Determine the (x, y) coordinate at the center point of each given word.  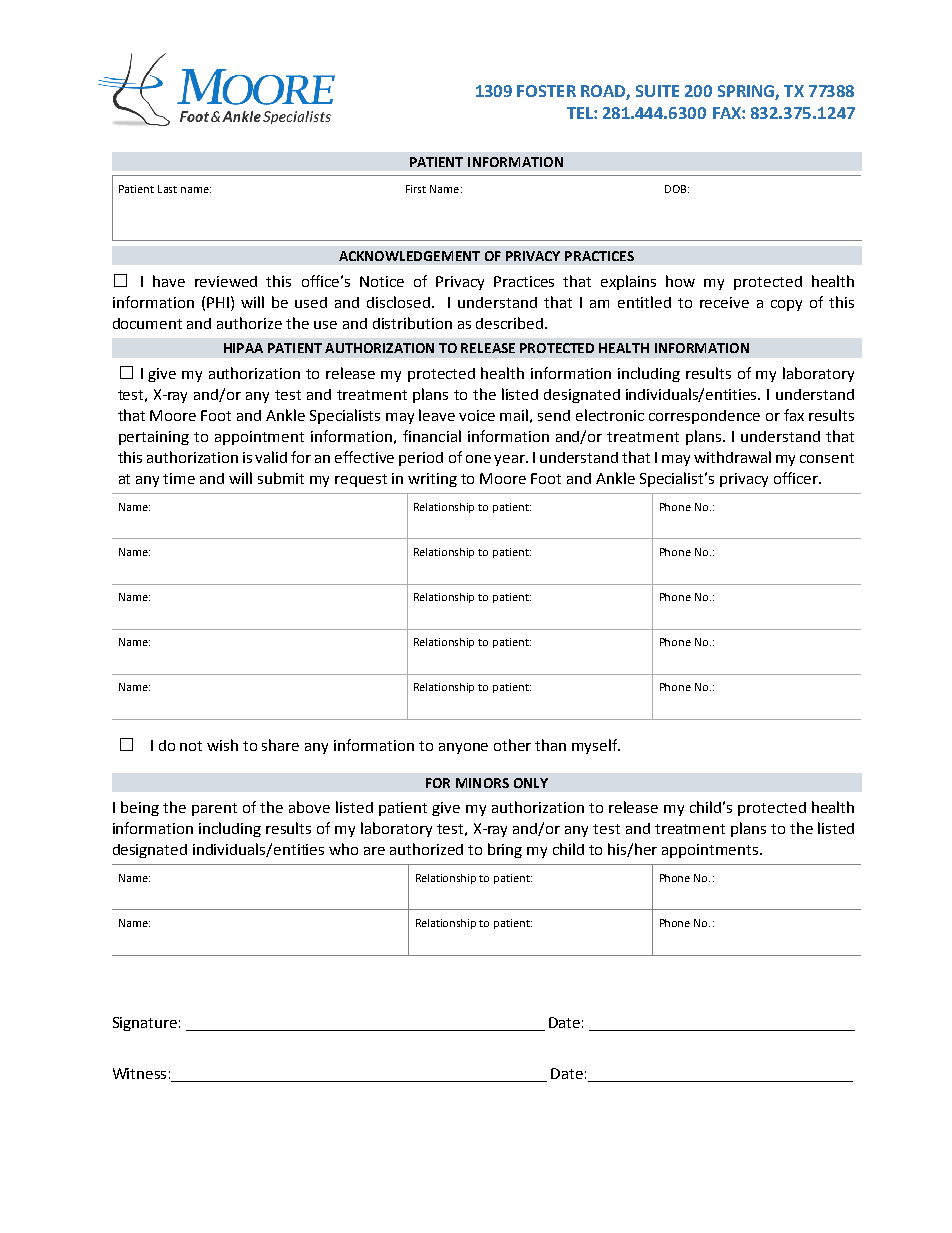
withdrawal (732, 457)
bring (505, 850)
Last (167, 189)
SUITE (657, 91)
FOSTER (546, 91)
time (179, 478)
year (510, 460)
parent (214, 809)
